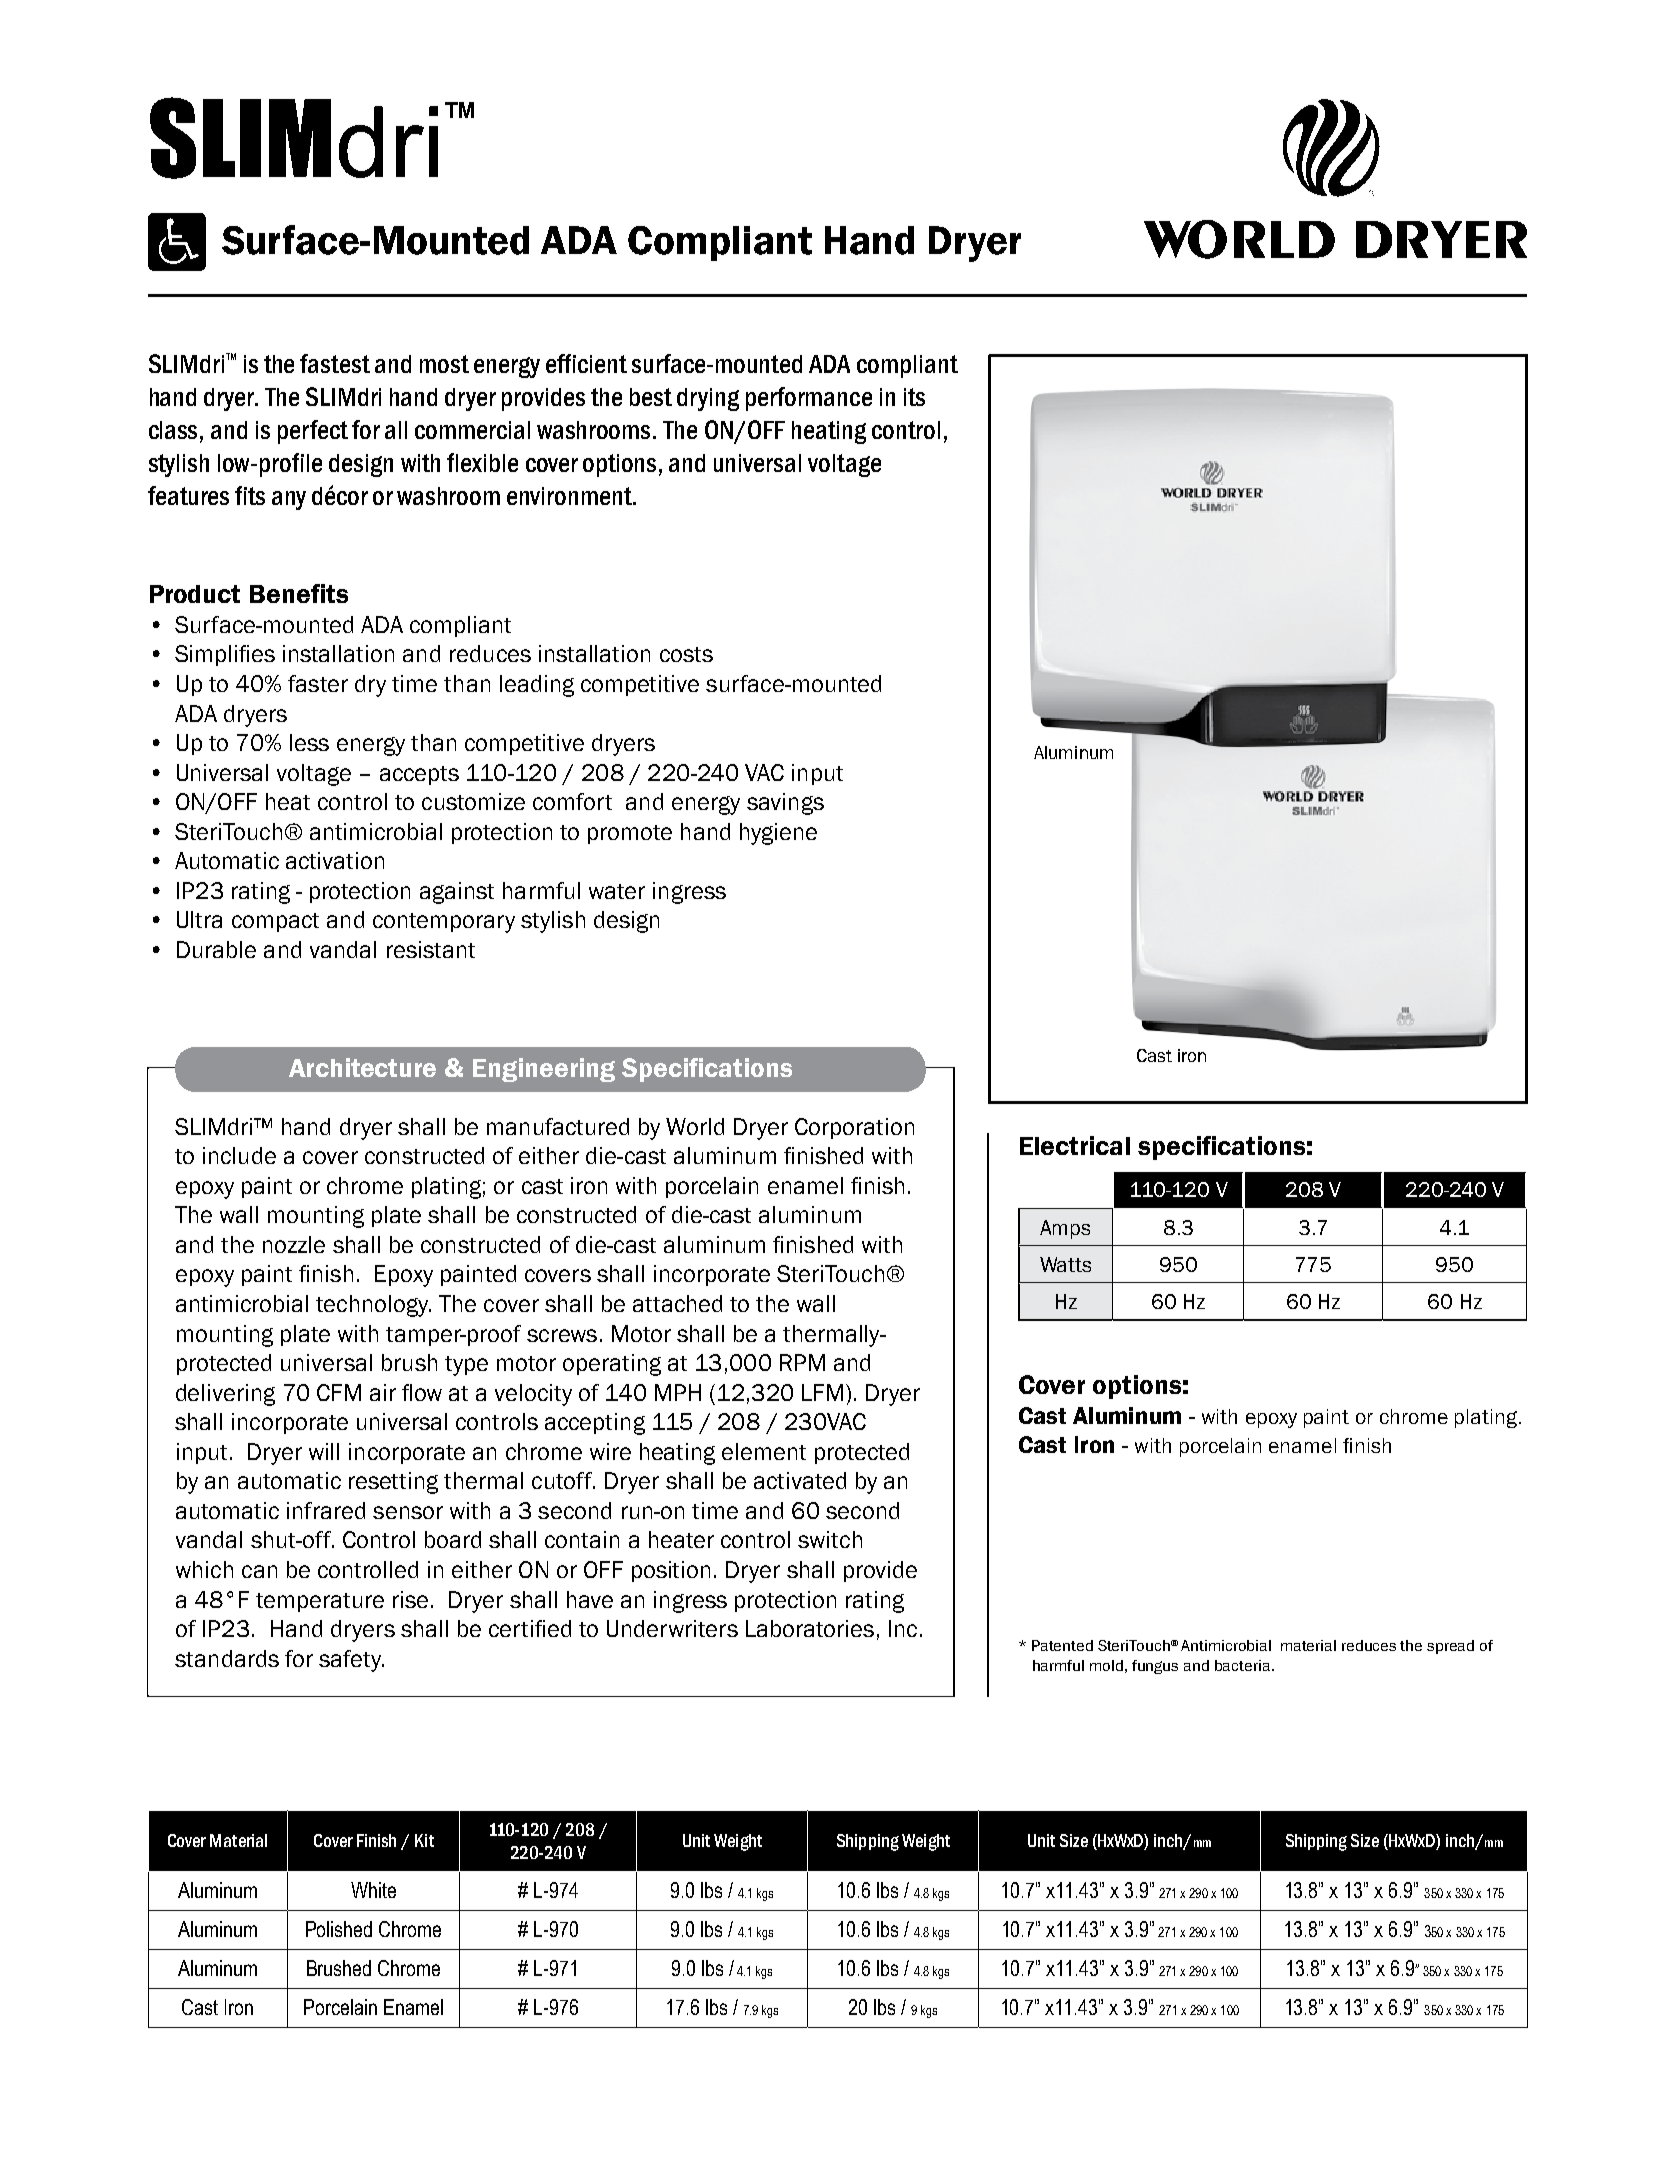 The height and width of the screenshot is (2167, 1675). What do you see at coordinates (1075, 1145) in the screenshot?
I see `Electrical` at bounding box center [1075, 1145].
